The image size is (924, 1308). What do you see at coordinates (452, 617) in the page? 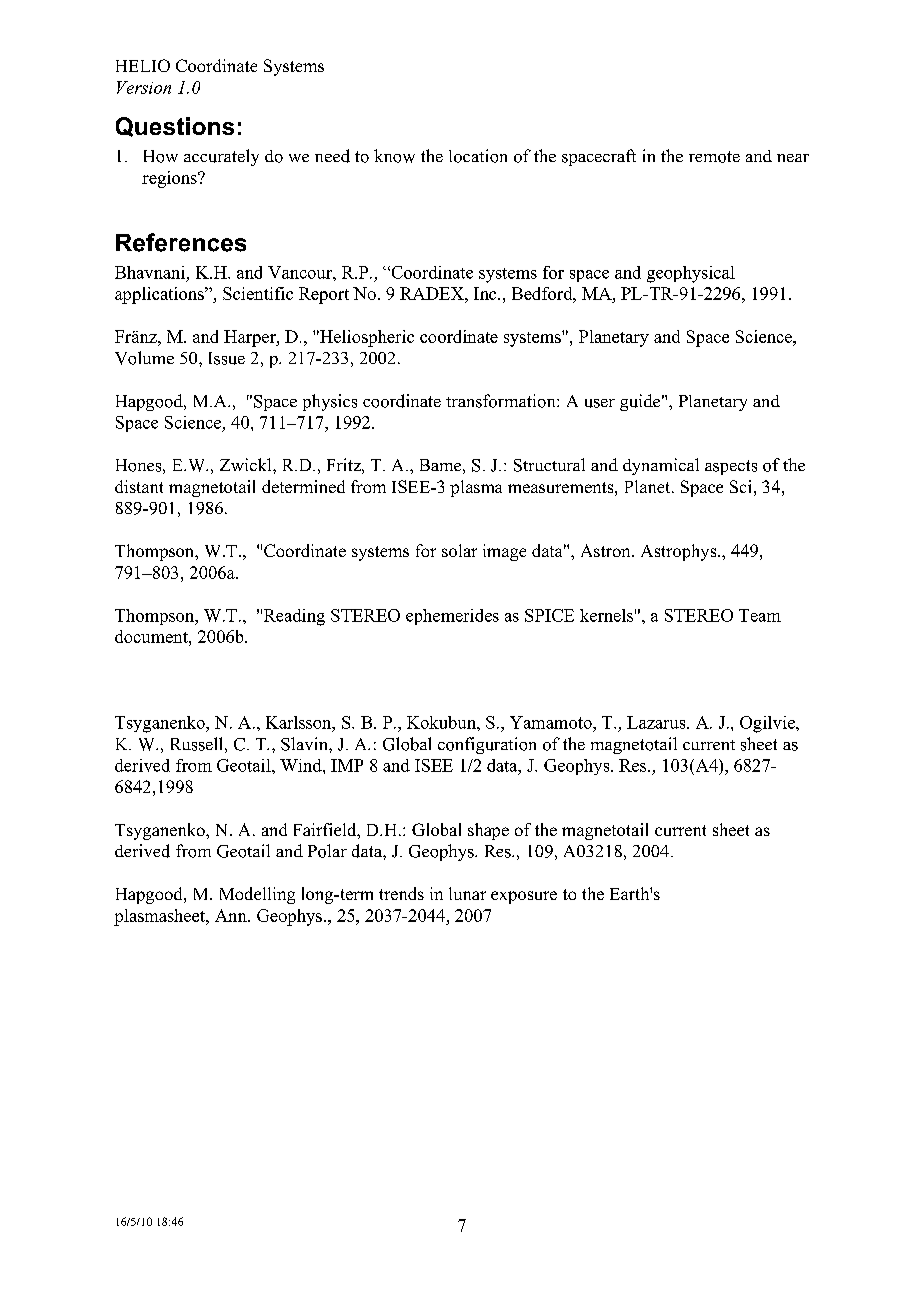
I see `ephemerides` at bounding box center [452, 617].
